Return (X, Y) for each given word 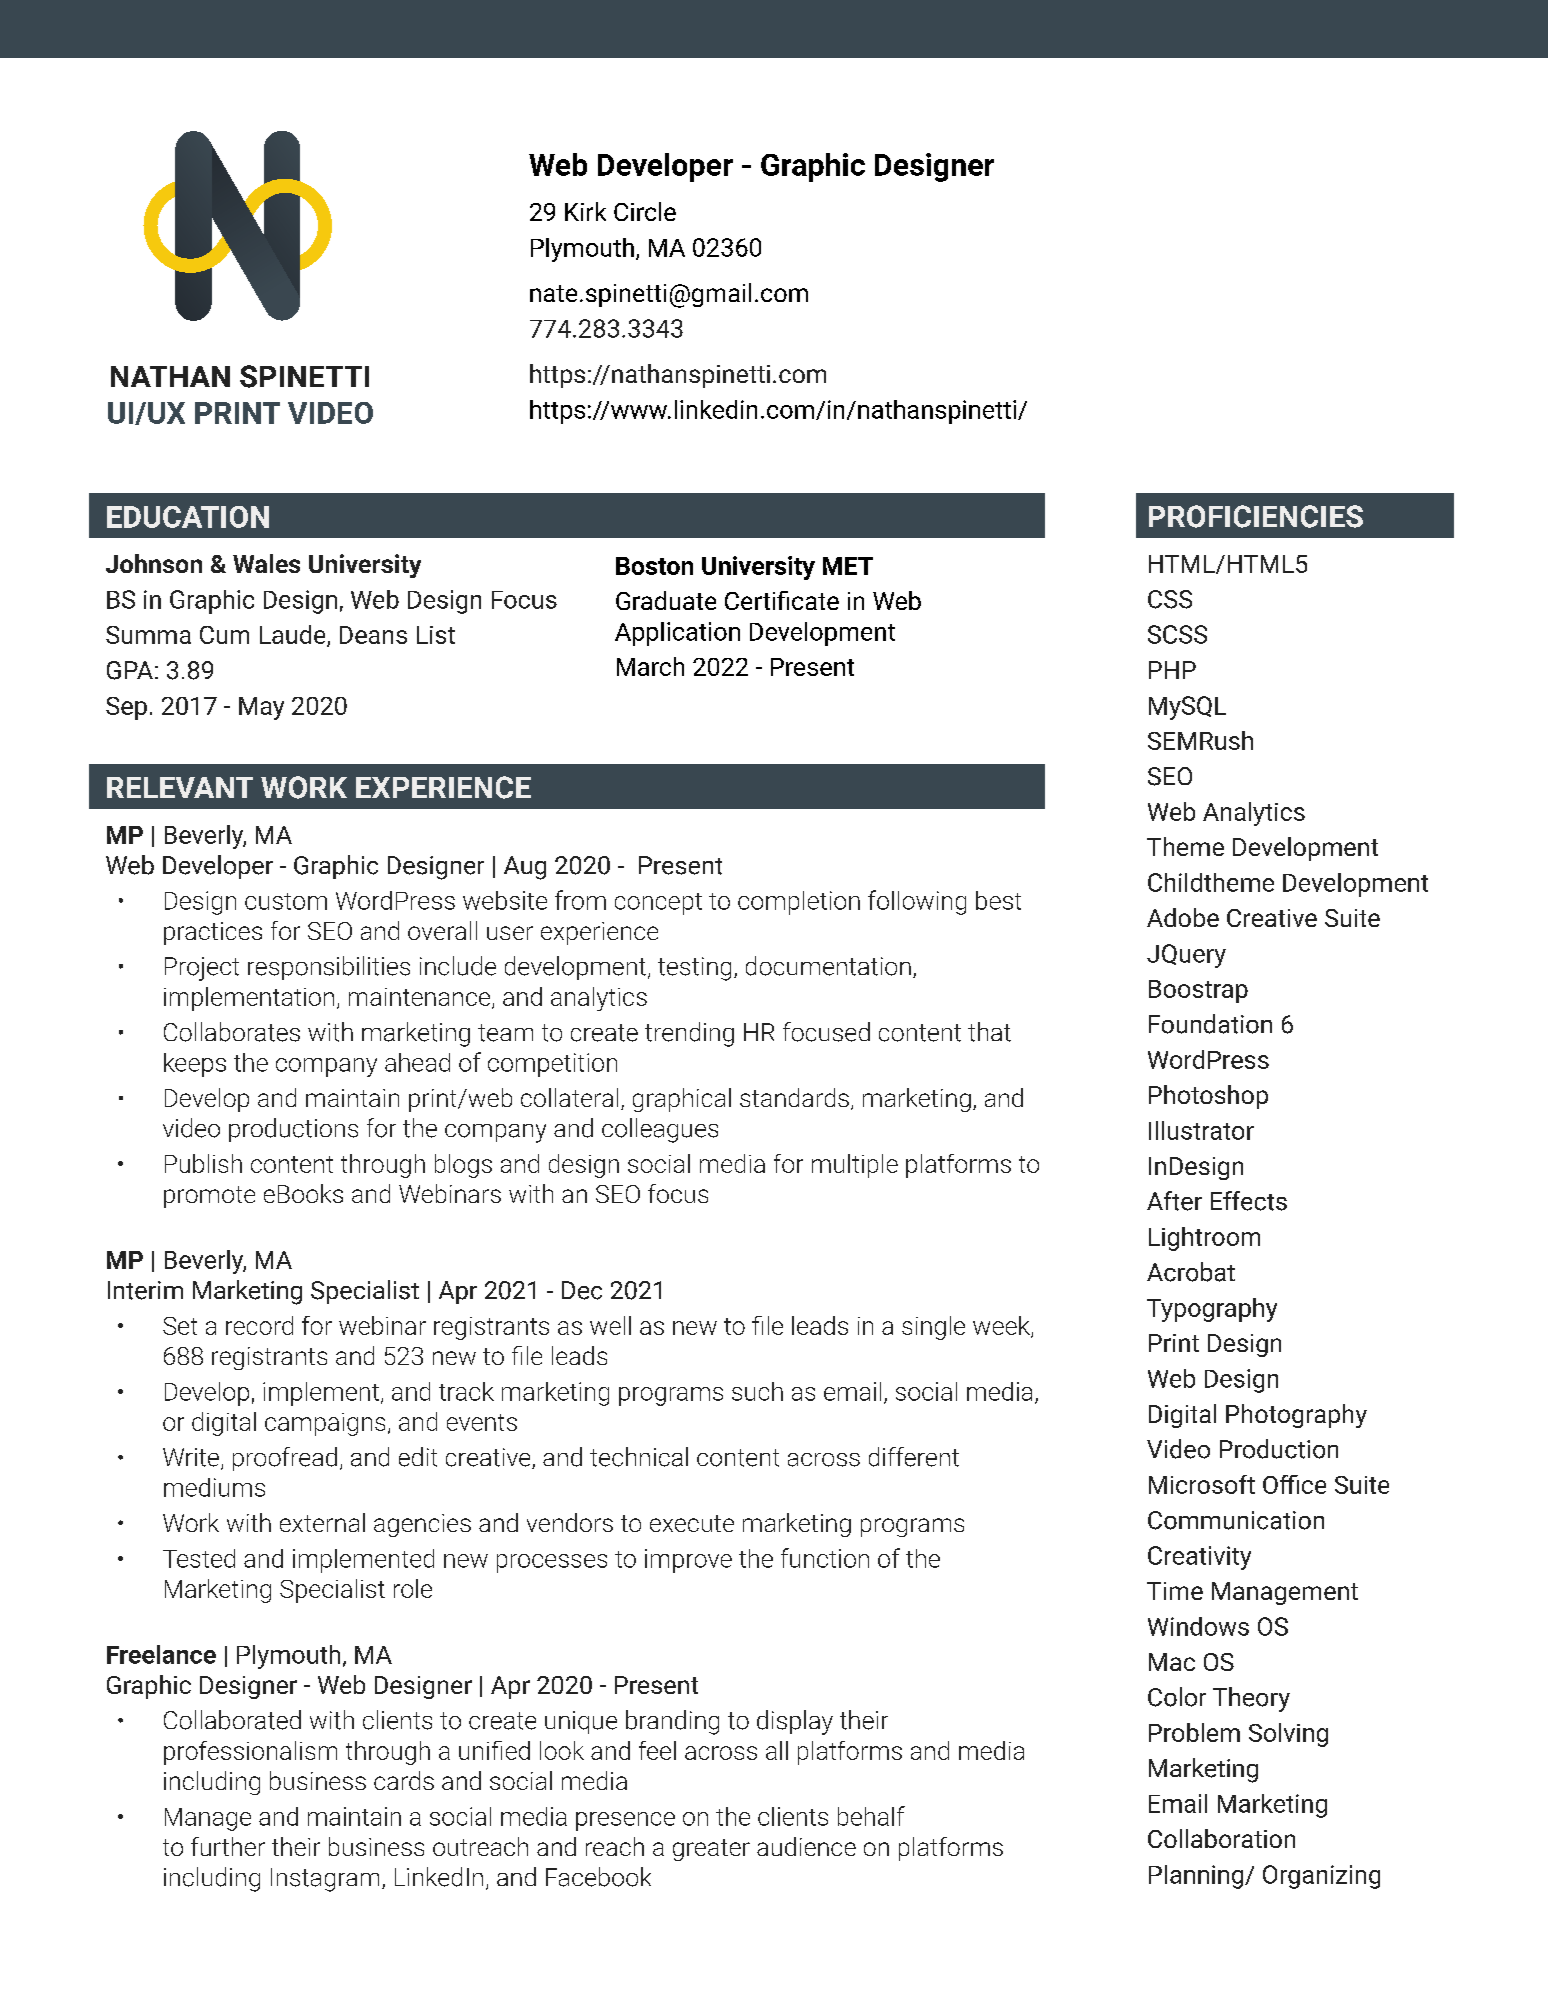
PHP (1172, 670)
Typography (1212, 1310)
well (610, 1325)
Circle (645, 211)
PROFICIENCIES (1256, 516)
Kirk (585, 211)
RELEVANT (180, 787)
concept (658, 904)
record (259, 1325)
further (228, 1846)
